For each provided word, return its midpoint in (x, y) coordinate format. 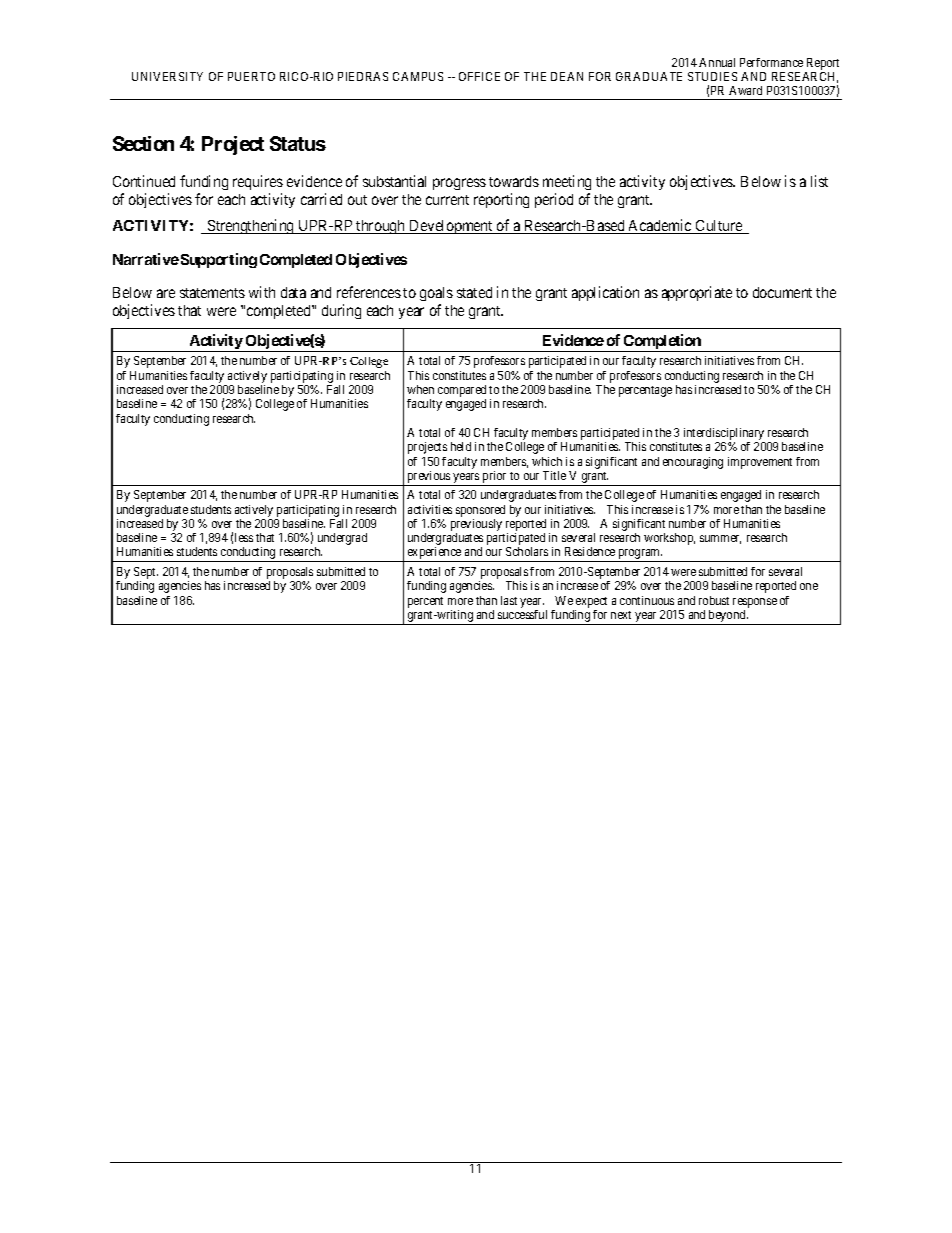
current (447, 200)
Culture (719, 227)
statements (212, 293)
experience (434, 554)
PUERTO (251, 76)
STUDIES (712, 76)
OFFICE (479, 76)
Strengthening (251, 226)
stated (474, 292)
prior (494, 478)
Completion (662, 343)
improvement (760, 463)
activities (430, 509)
